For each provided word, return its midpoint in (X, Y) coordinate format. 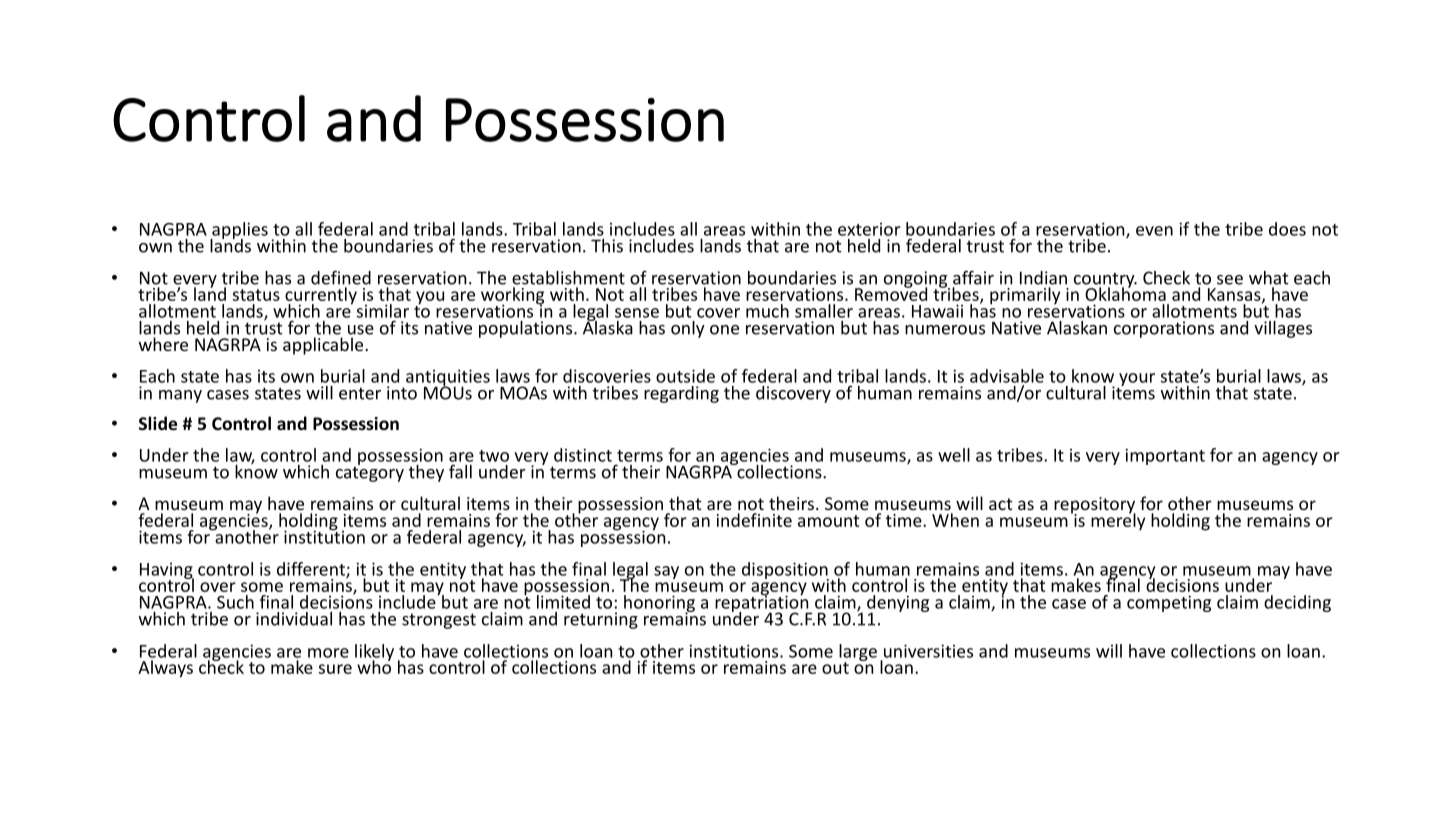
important (1165, 456)
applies (239, 231)
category (370, 473)
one (724, 330)
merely (1118, 520)
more (328, 653)
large (858, 653)
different (312, 570)
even (1154, 231)
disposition (785, 571)
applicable (324, 346)
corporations (1164, 329)
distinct (583, 455)
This (607, 246)
